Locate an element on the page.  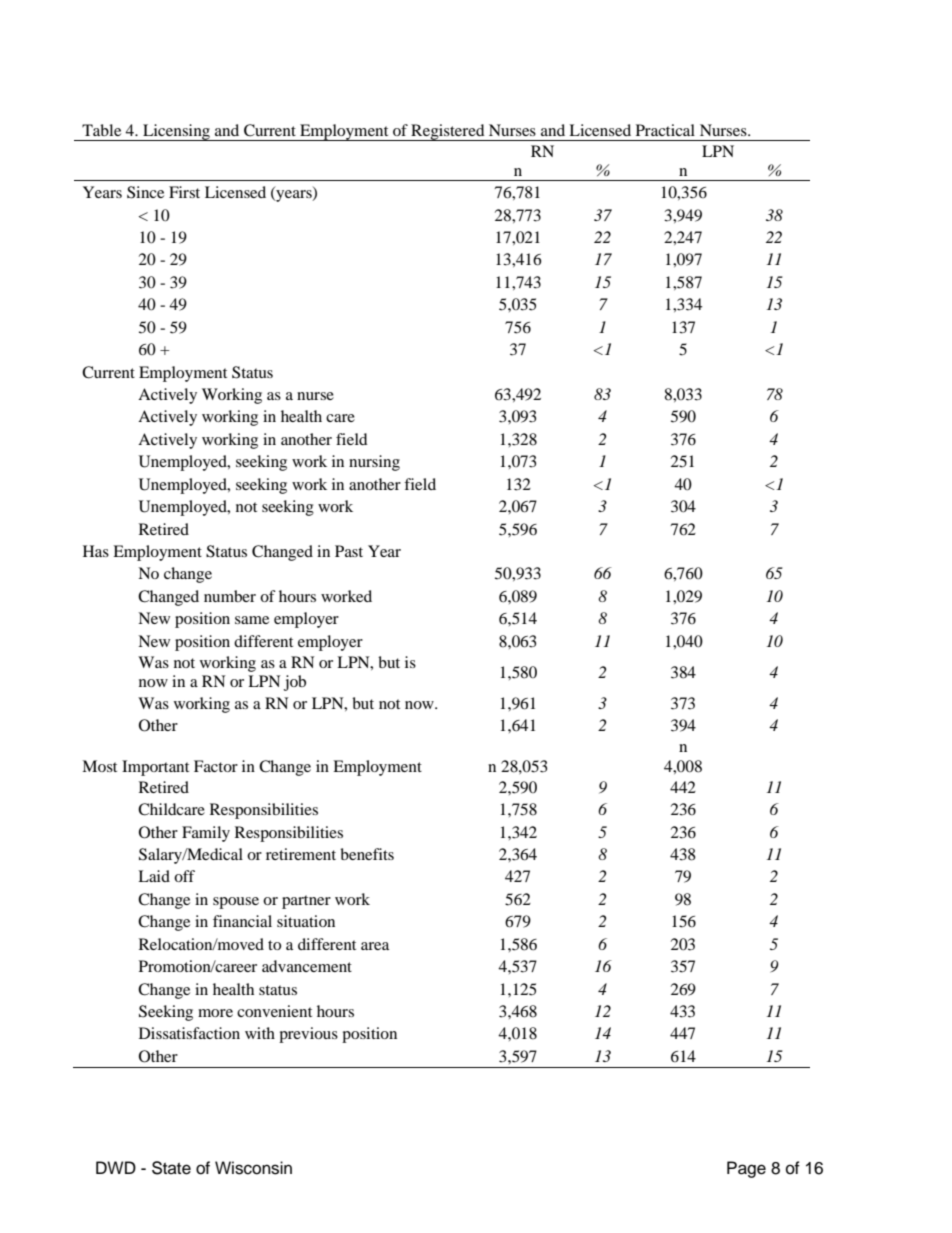
Past is located at coordinates (349, 551).
